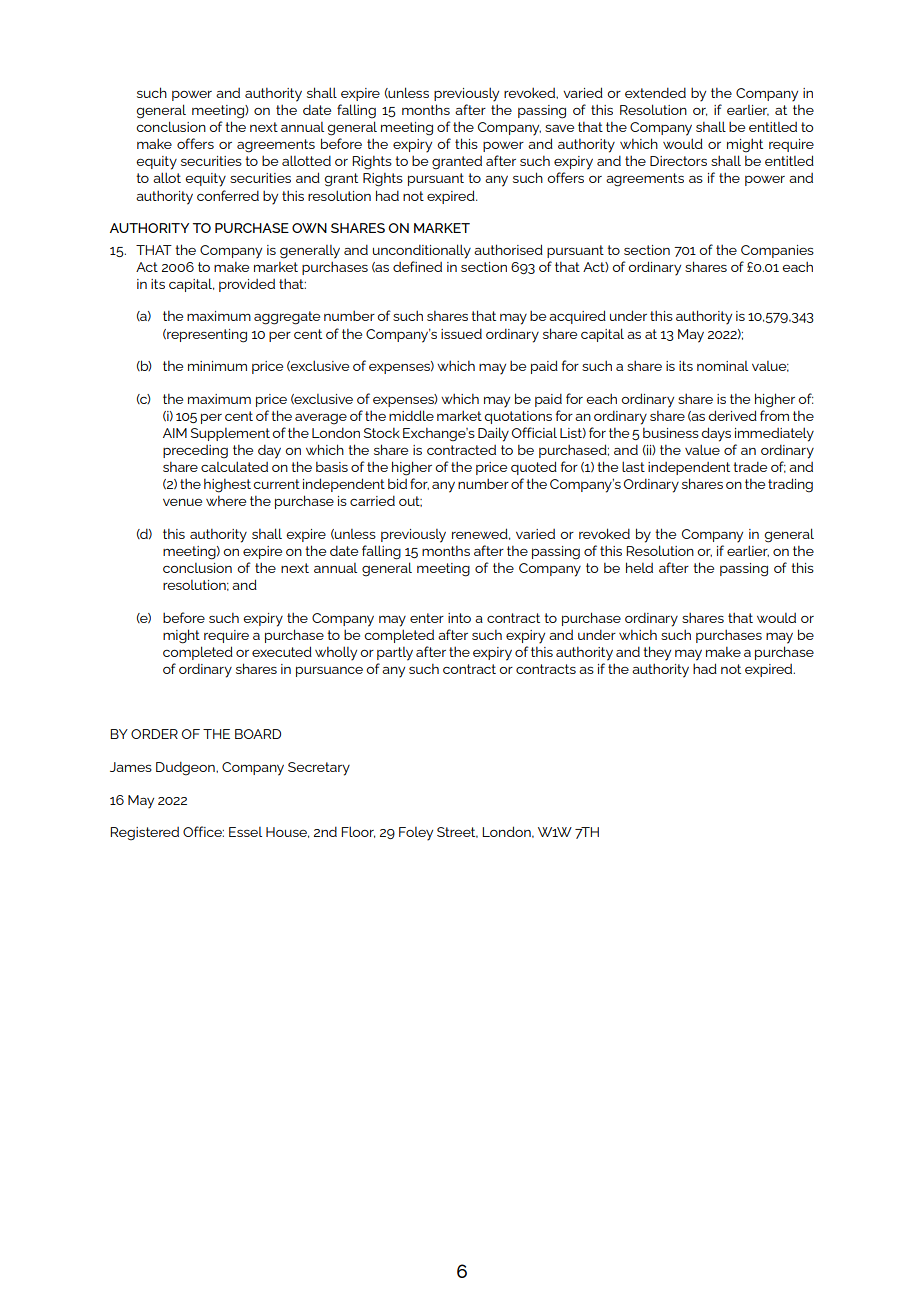 The height and width of the screenshot is (1308, 924). I want to click on preceding, so click(195, 452).
